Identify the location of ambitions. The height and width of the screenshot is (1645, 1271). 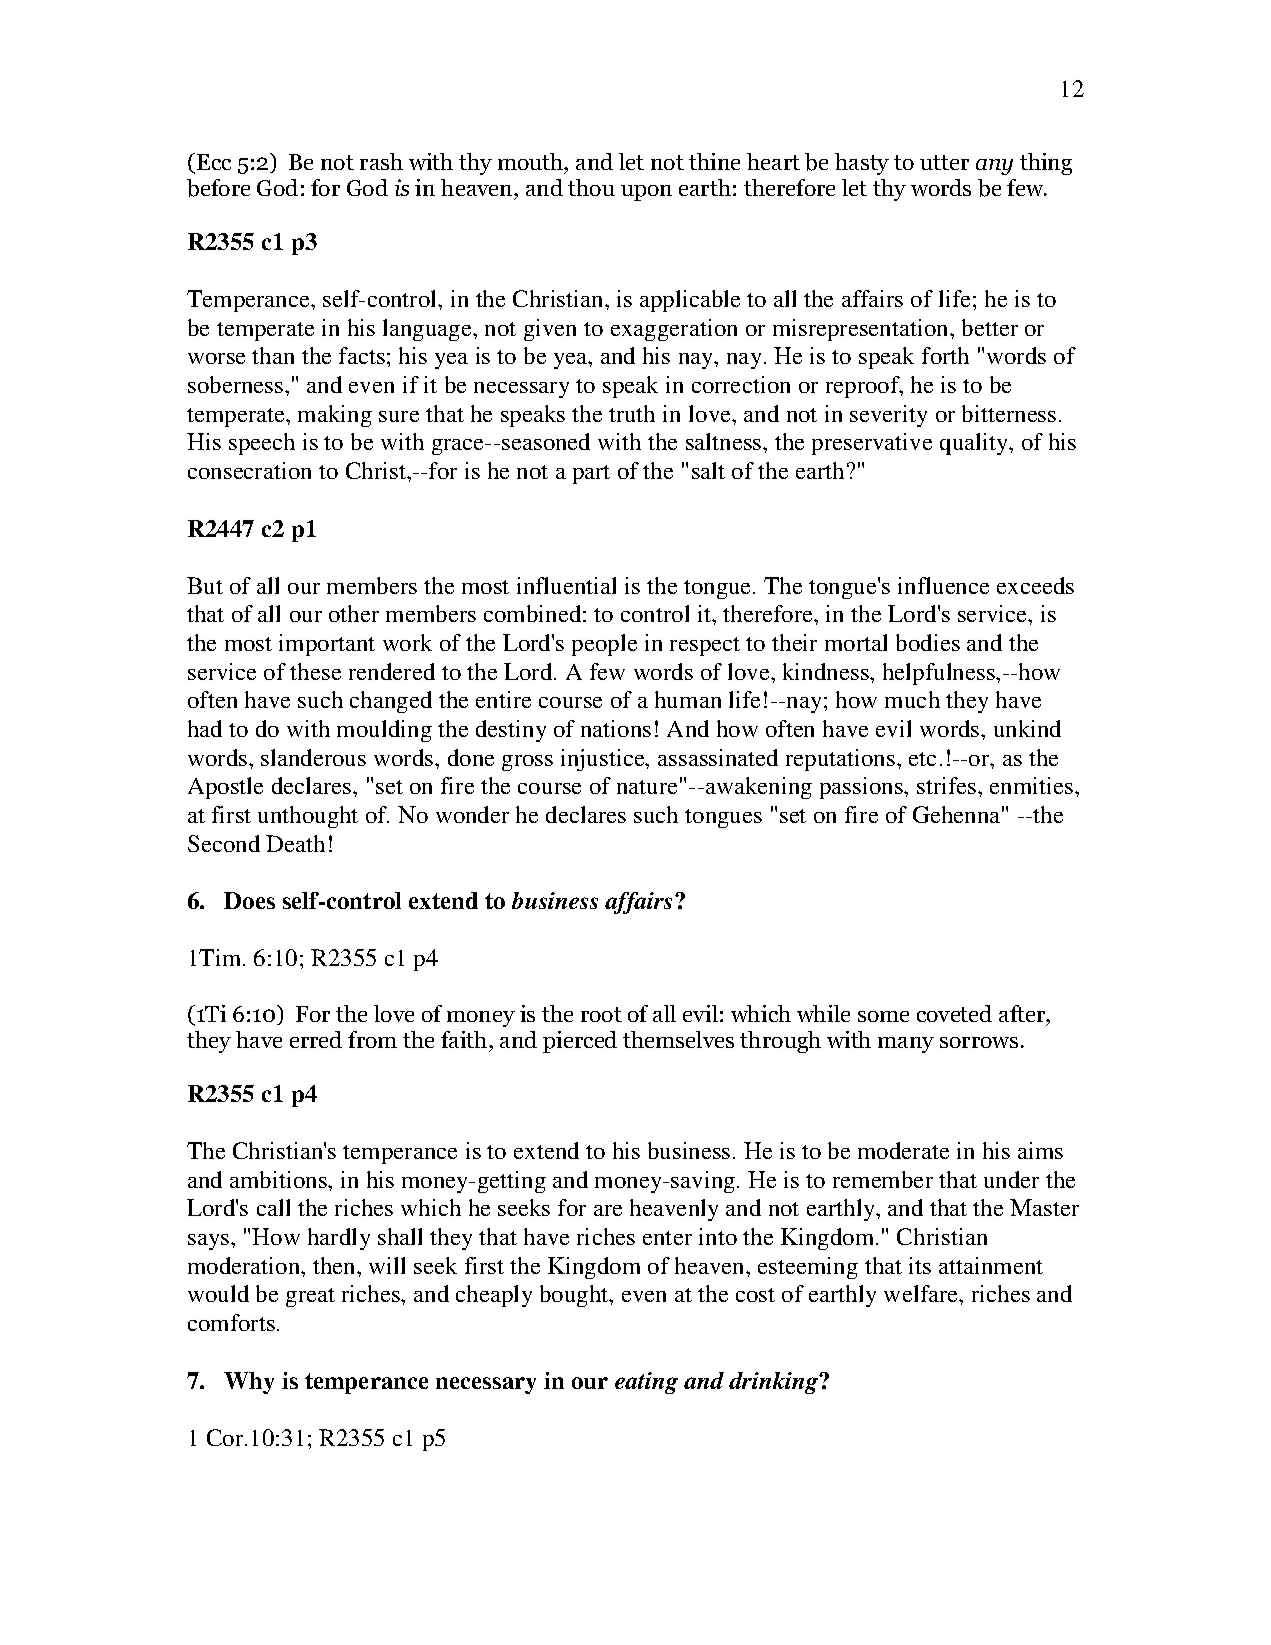
(279, 1179).
